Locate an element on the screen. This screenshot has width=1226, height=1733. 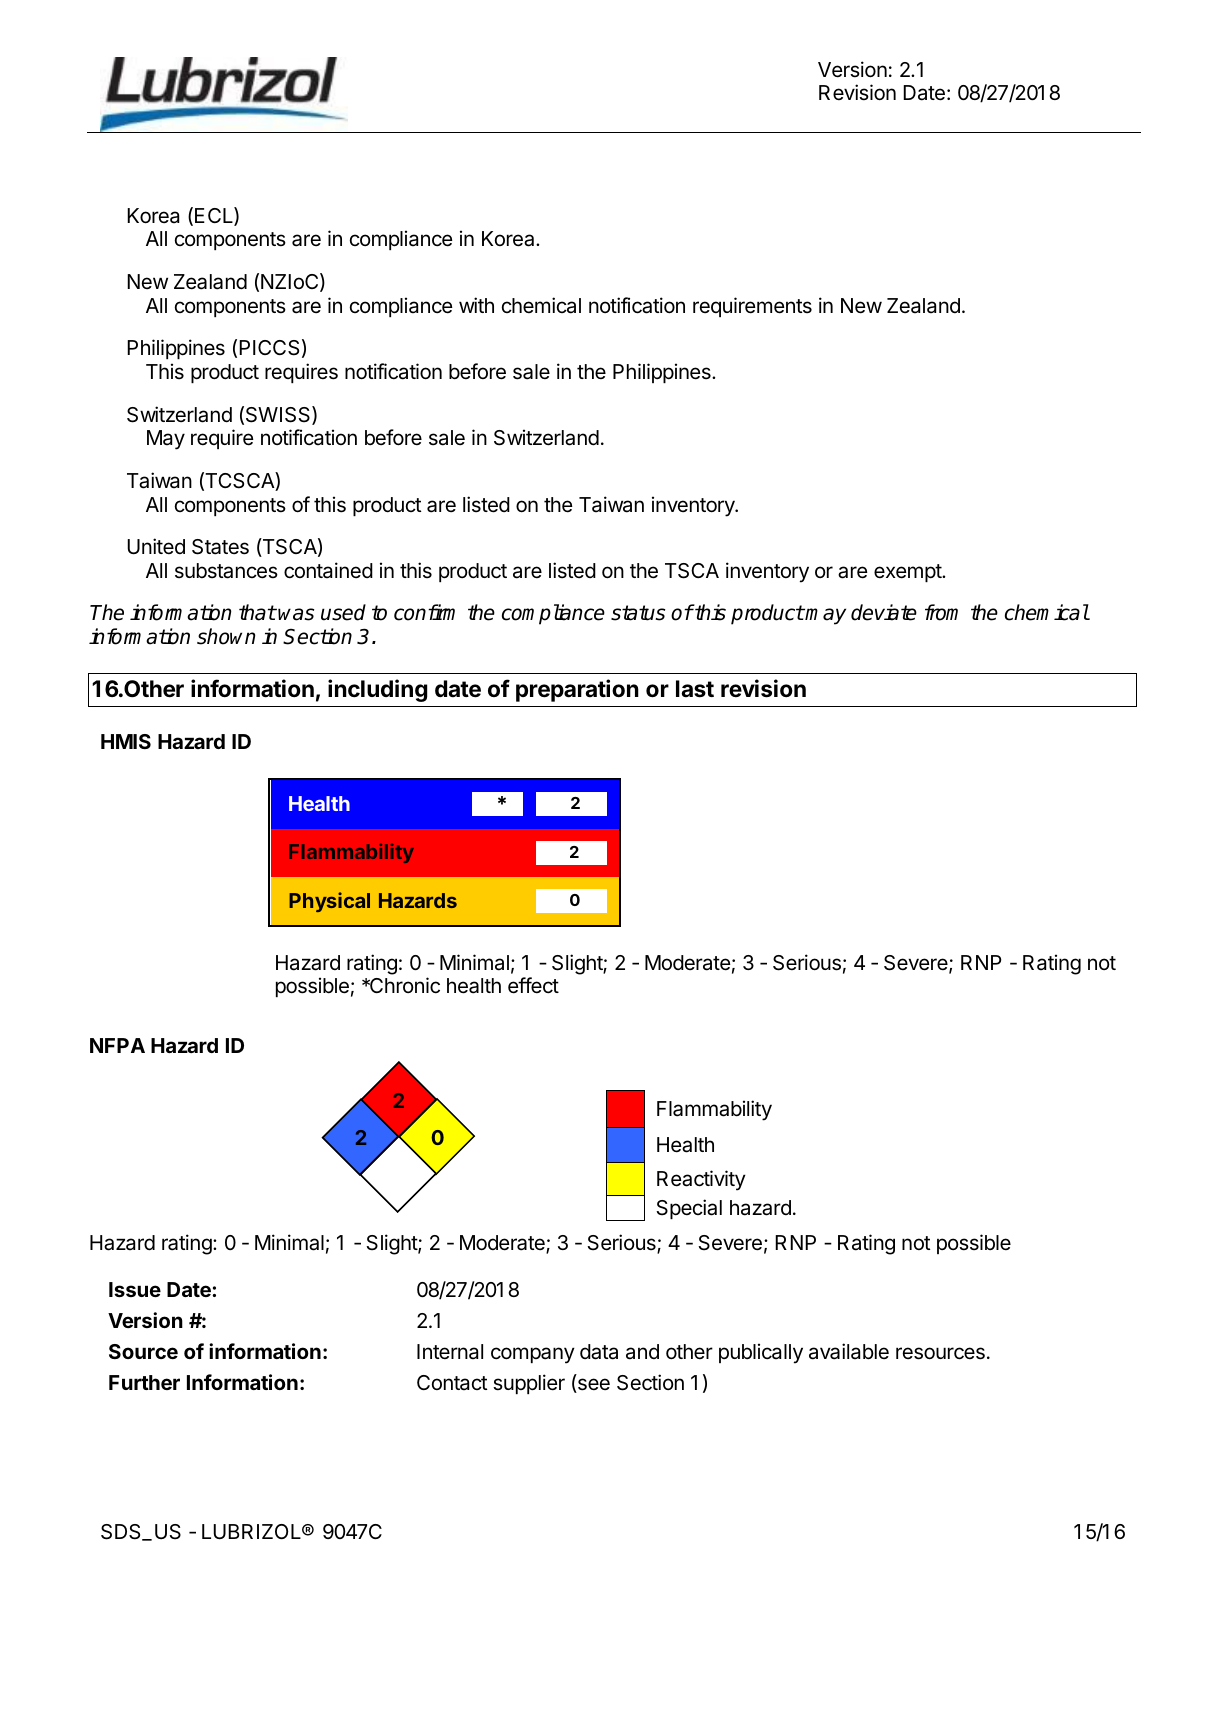
with is located at coordinates (476, 305).
